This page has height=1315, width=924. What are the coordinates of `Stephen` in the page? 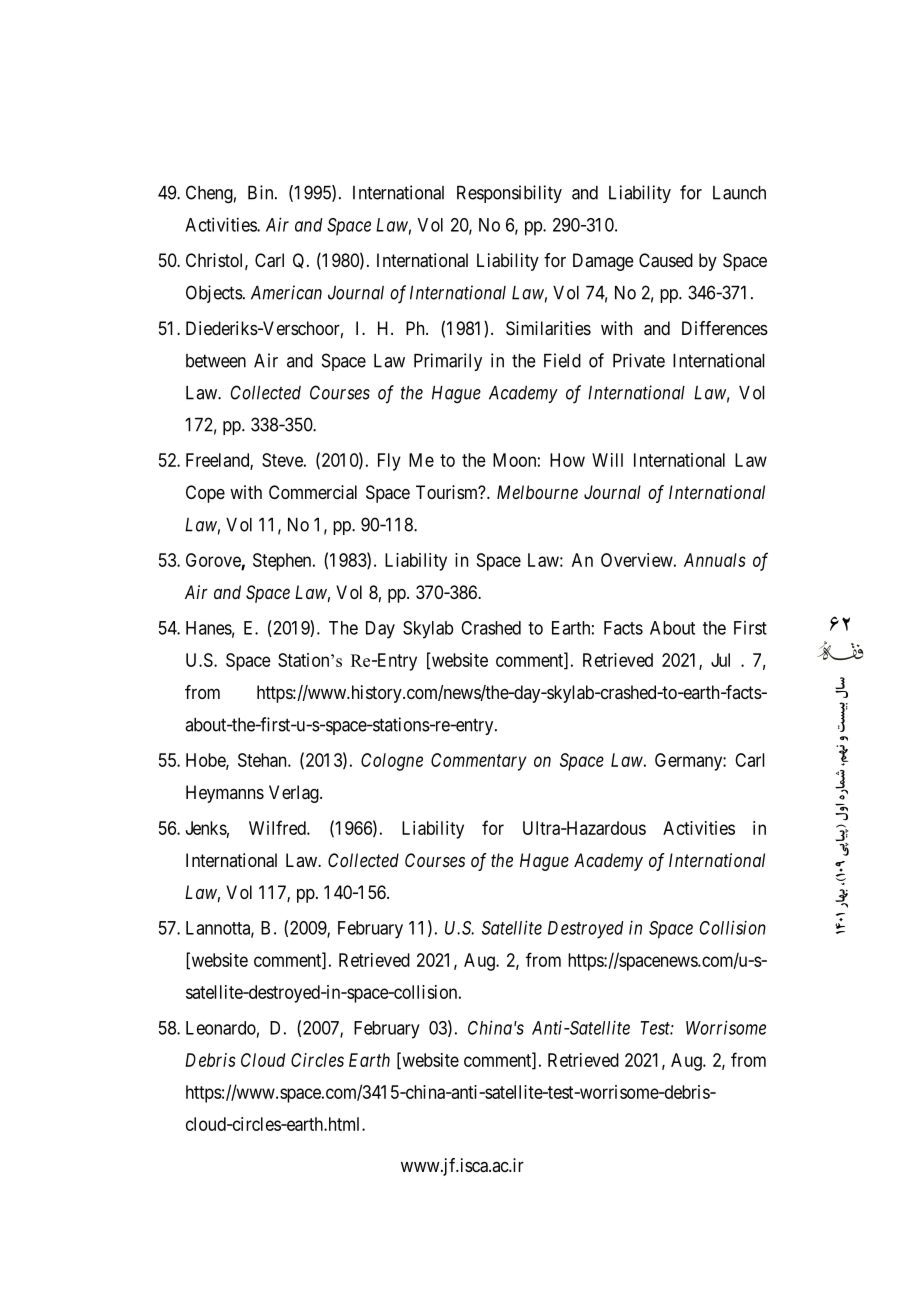 It's located at (283, 562).
